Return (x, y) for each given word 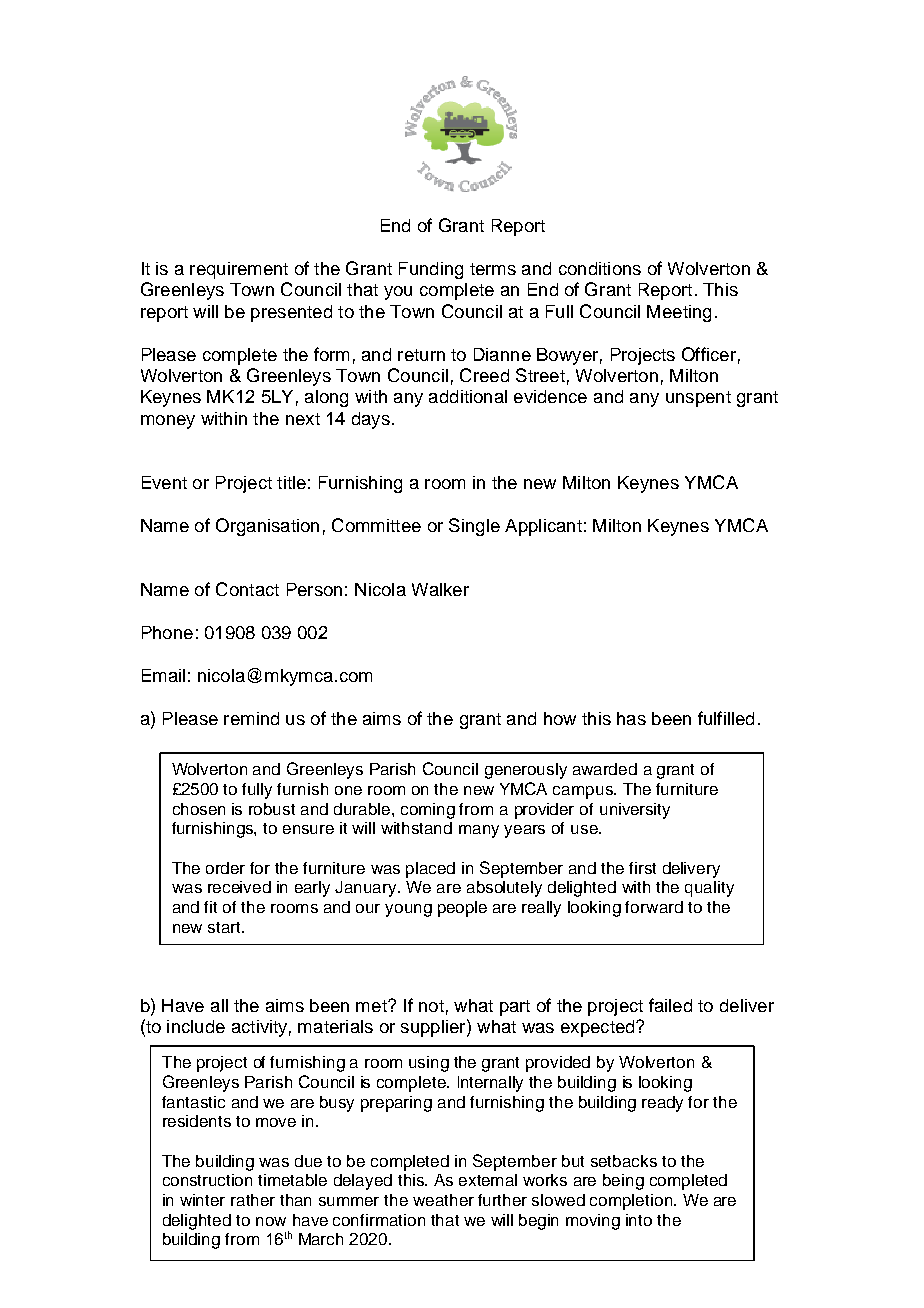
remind (251, 718)
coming (428, 811)
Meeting (679, 313)
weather (443, 1200)
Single (474, 527)
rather (253, 1200)
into (639, 1220)
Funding (431, 270)
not (431, 1006)
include (196, 1026)
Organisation (267, 527)
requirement (239, 270)
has (631, 718)
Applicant (543, 527)
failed (670, 1005)
